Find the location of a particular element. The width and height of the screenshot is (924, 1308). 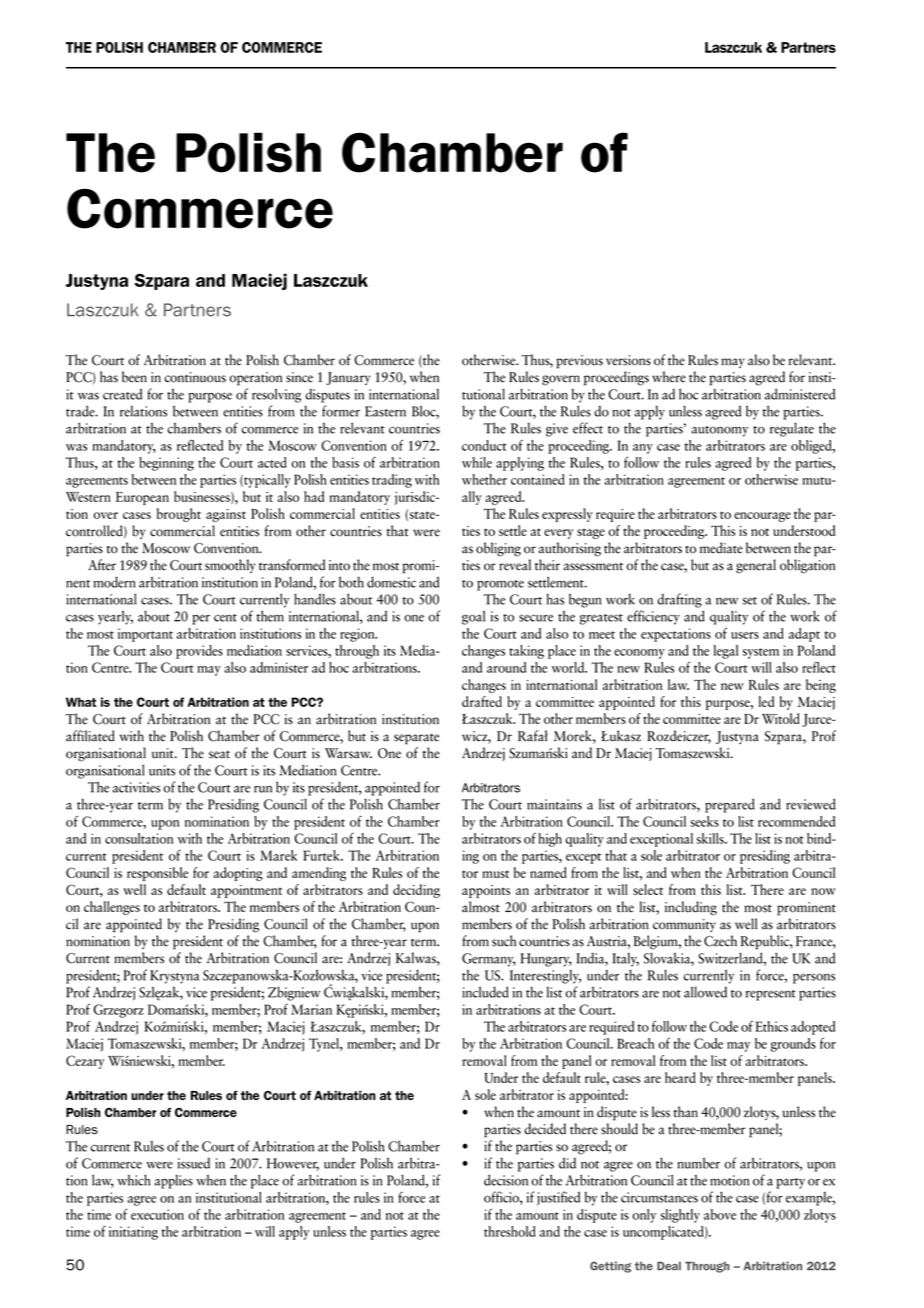

responsible is located at coordinates (157, 874).
